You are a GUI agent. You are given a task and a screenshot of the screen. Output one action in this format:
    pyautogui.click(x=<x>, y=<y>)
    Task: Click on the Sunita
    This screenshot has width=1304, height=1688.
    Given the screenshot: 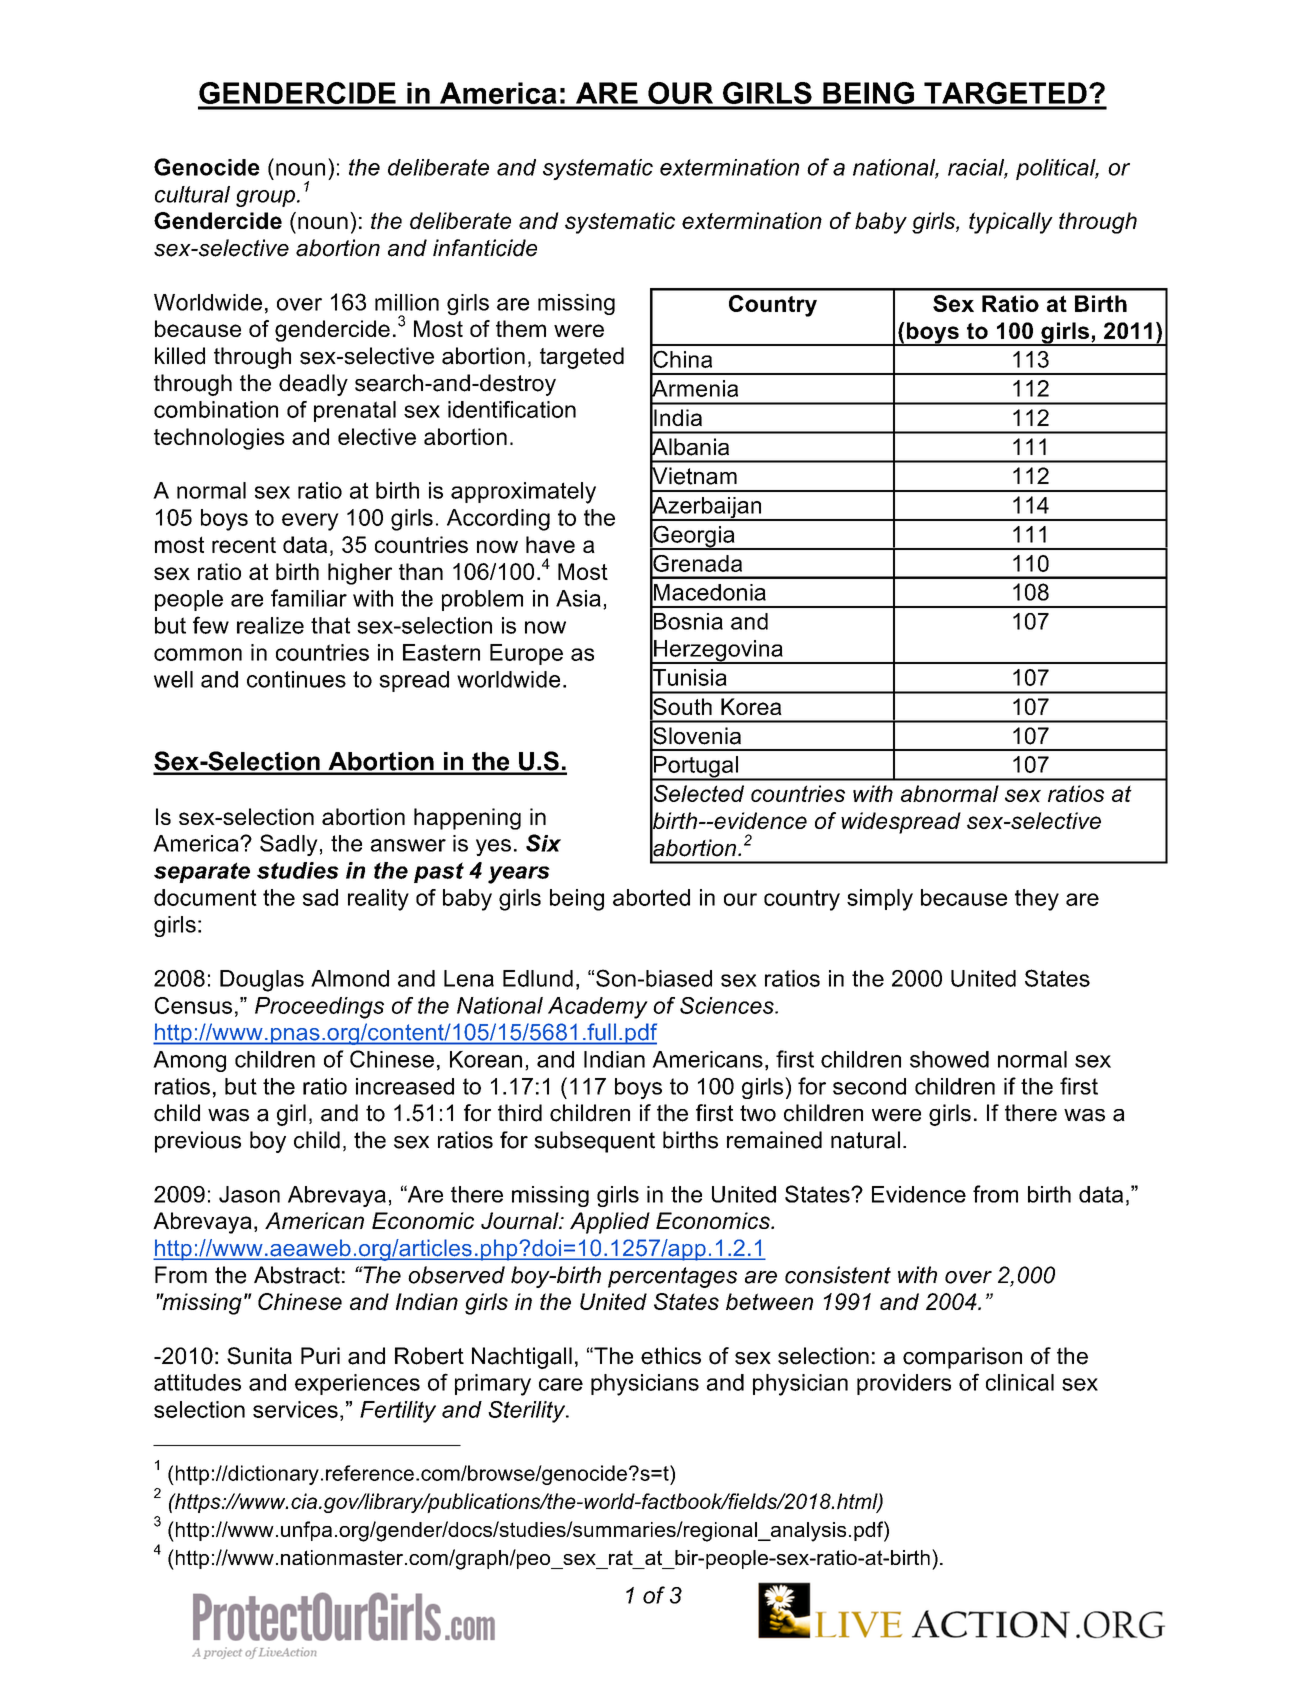 What is the action you would take?
    pyautogui.click(x=259, y=1356)
